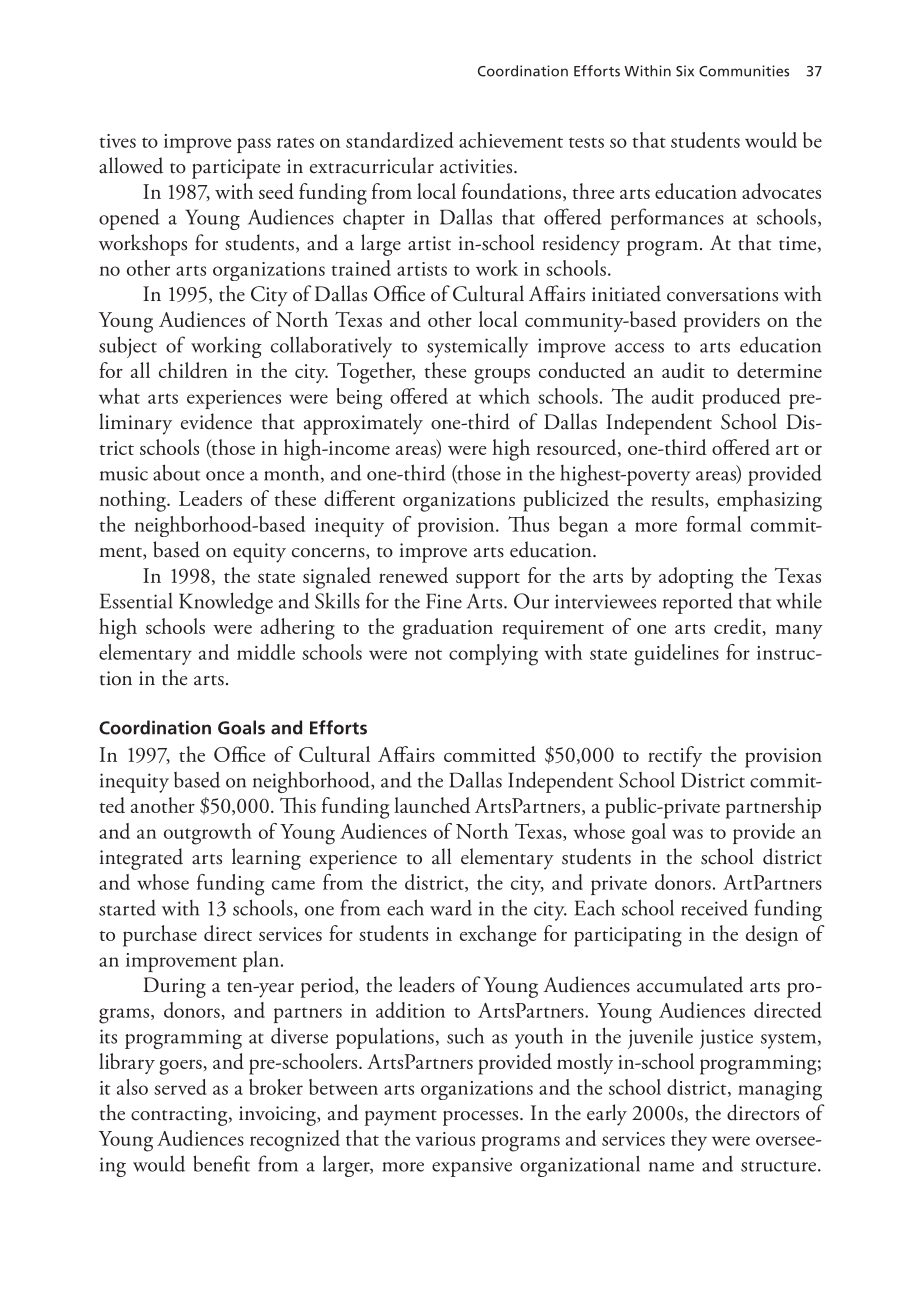 The image size is (921, 1316). I want to click on integrated, so click(141, 859).
